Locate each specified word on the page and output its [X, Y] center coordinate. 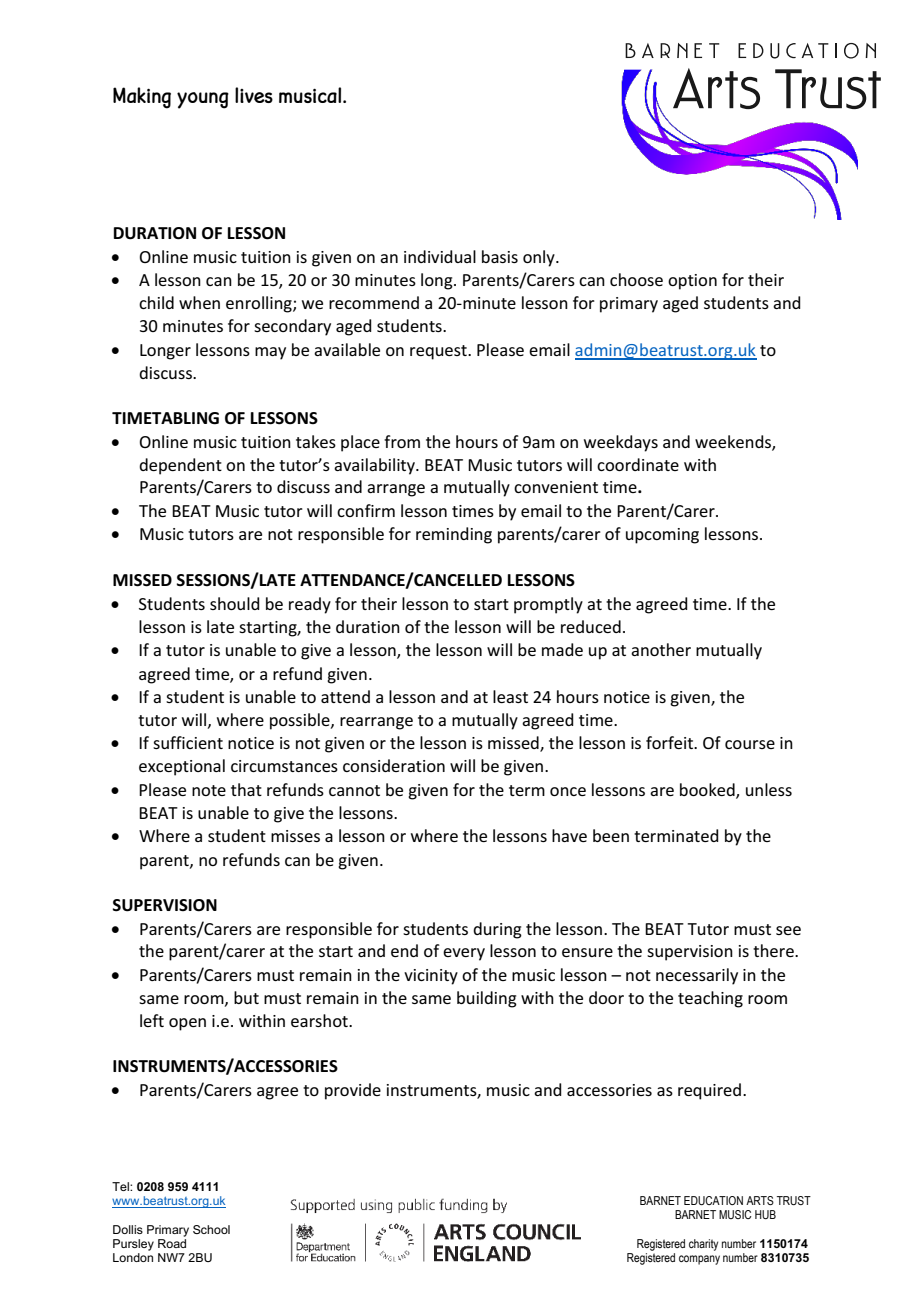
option [692, 282]
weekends [734, 442]
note [209, 790]
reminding [454, 535]
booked [708, 790]
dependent [180, 466]
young [203, 100]
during [497, 930]
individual [440, 256]
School [211, 1229]
